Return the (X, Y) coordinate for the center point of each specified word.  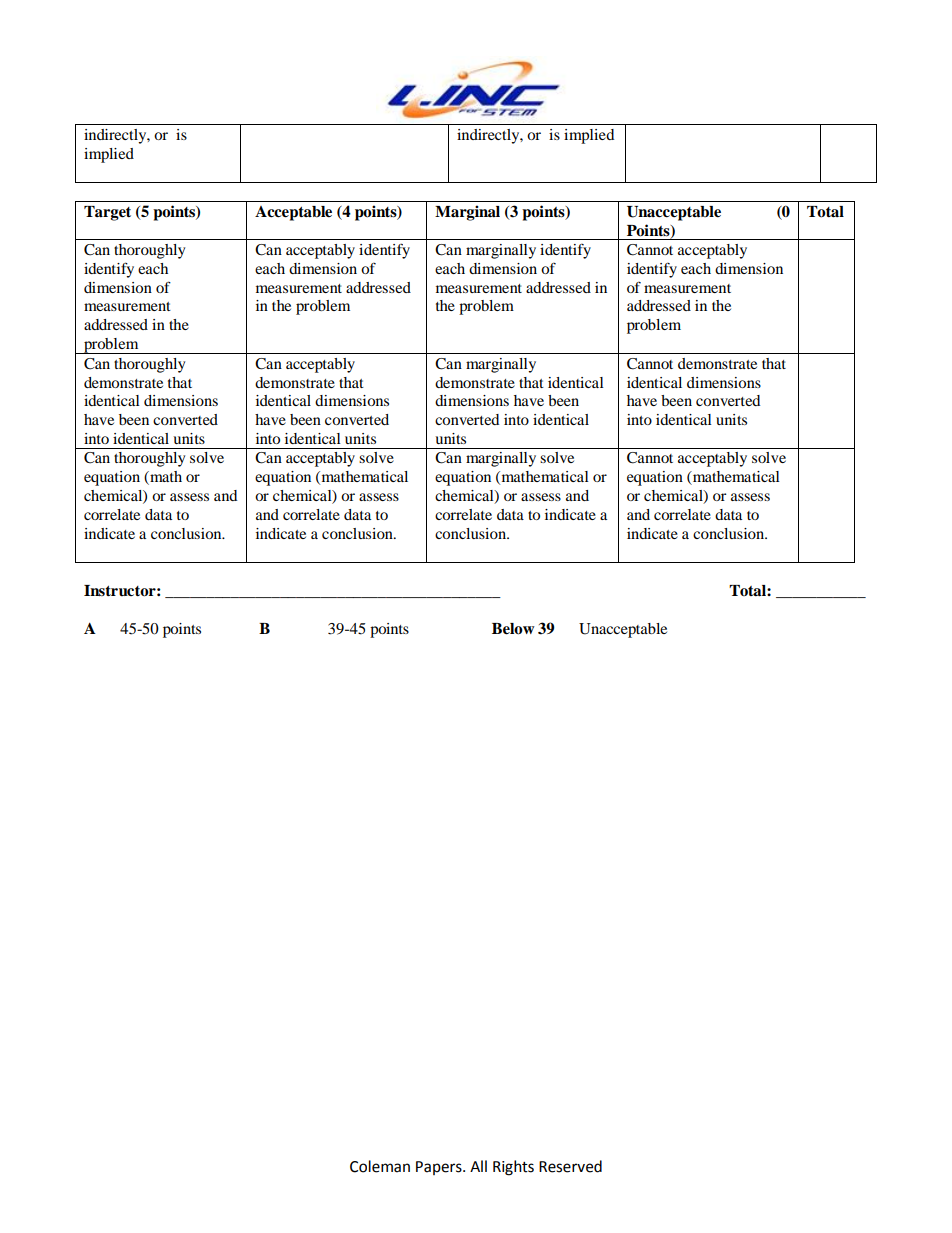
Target (107, 213)
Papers (440, 1168)
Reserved (570, 1166)
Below (513, 629)
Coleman (380, 1166)
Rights (513, 1168)
